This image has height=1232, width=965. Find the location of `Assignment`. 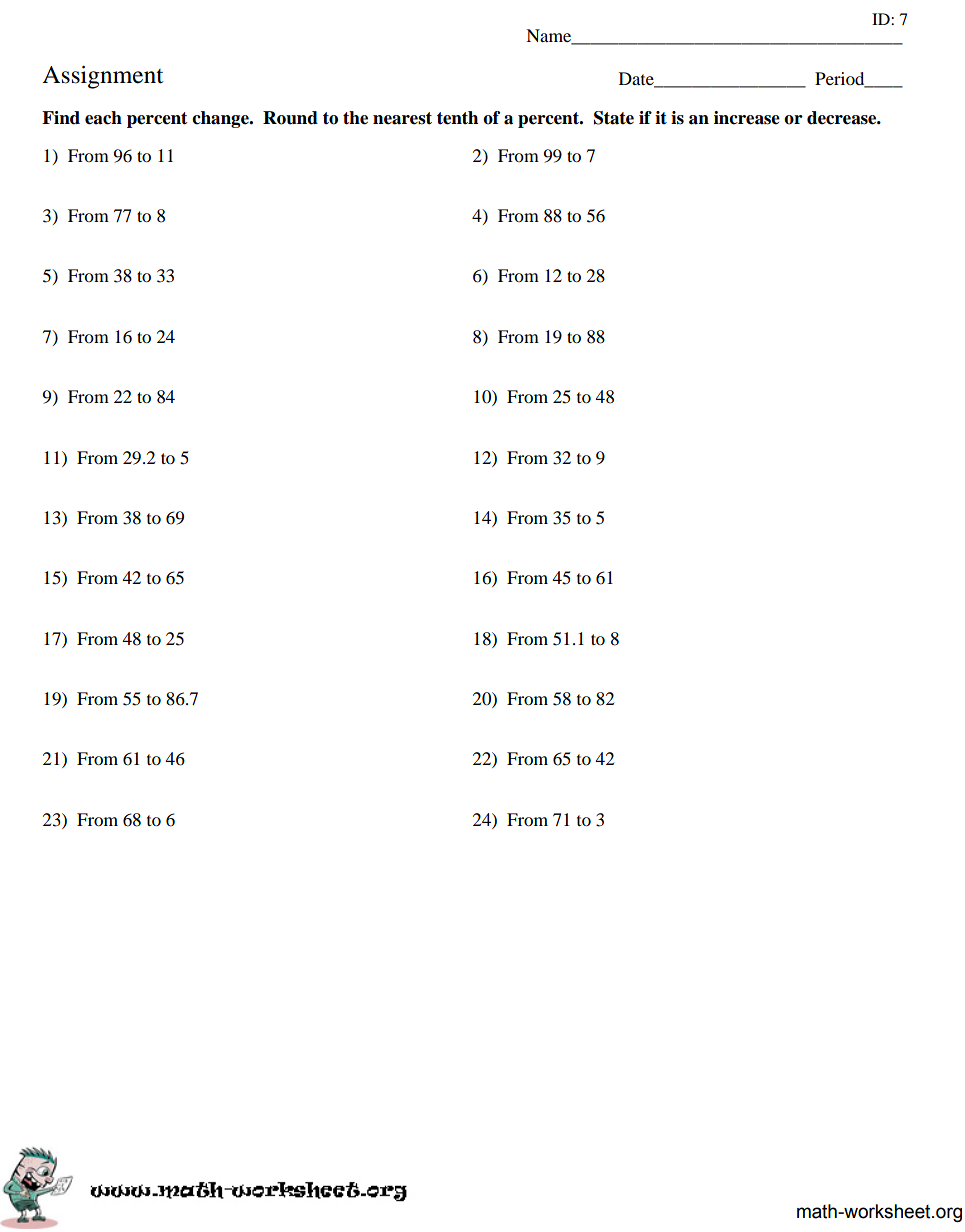

Assignment is located at coordinates (103, 77).
